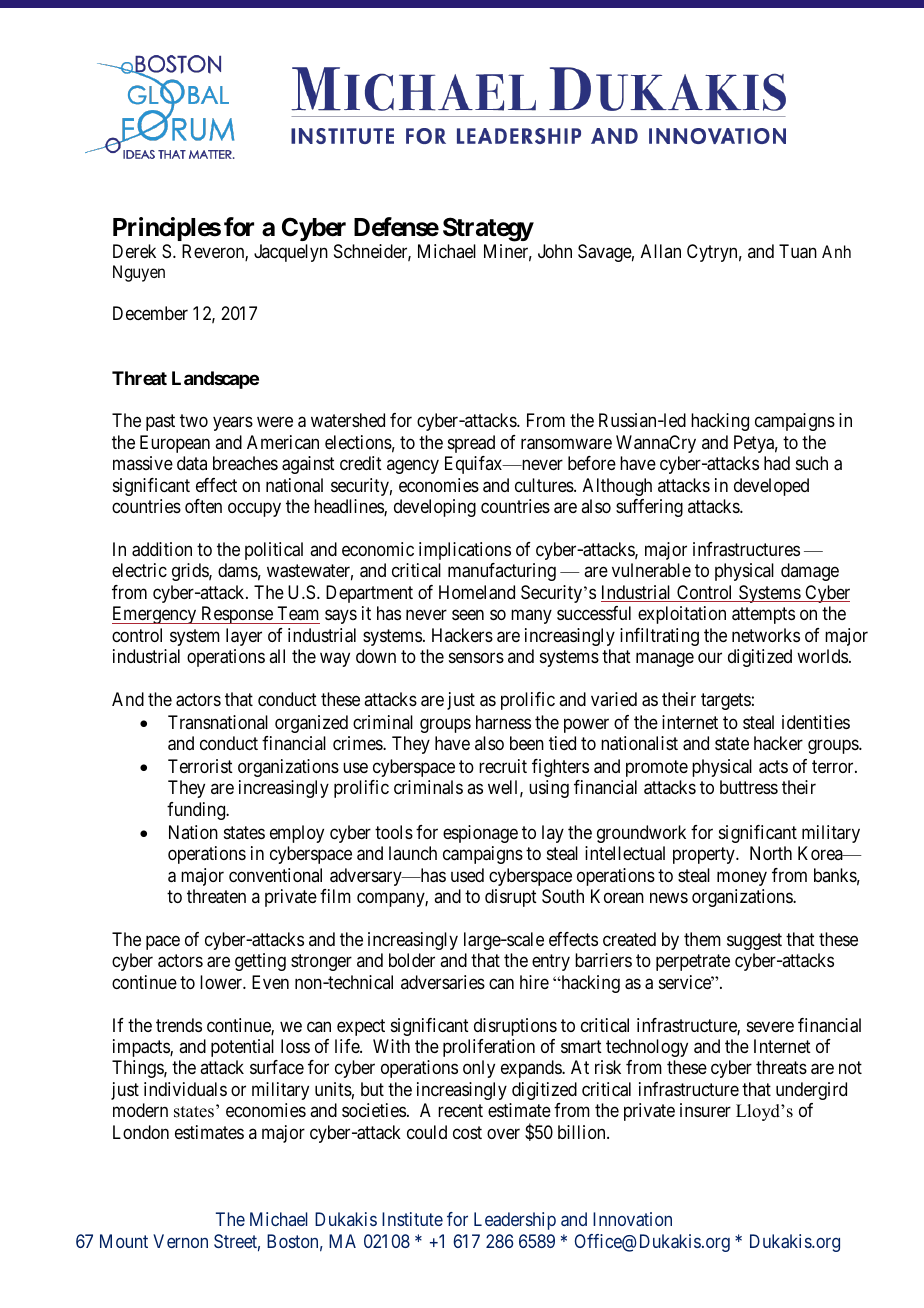  Describe the element at coordinates (467, 875) in the screenshot. I see `used` at that location.
